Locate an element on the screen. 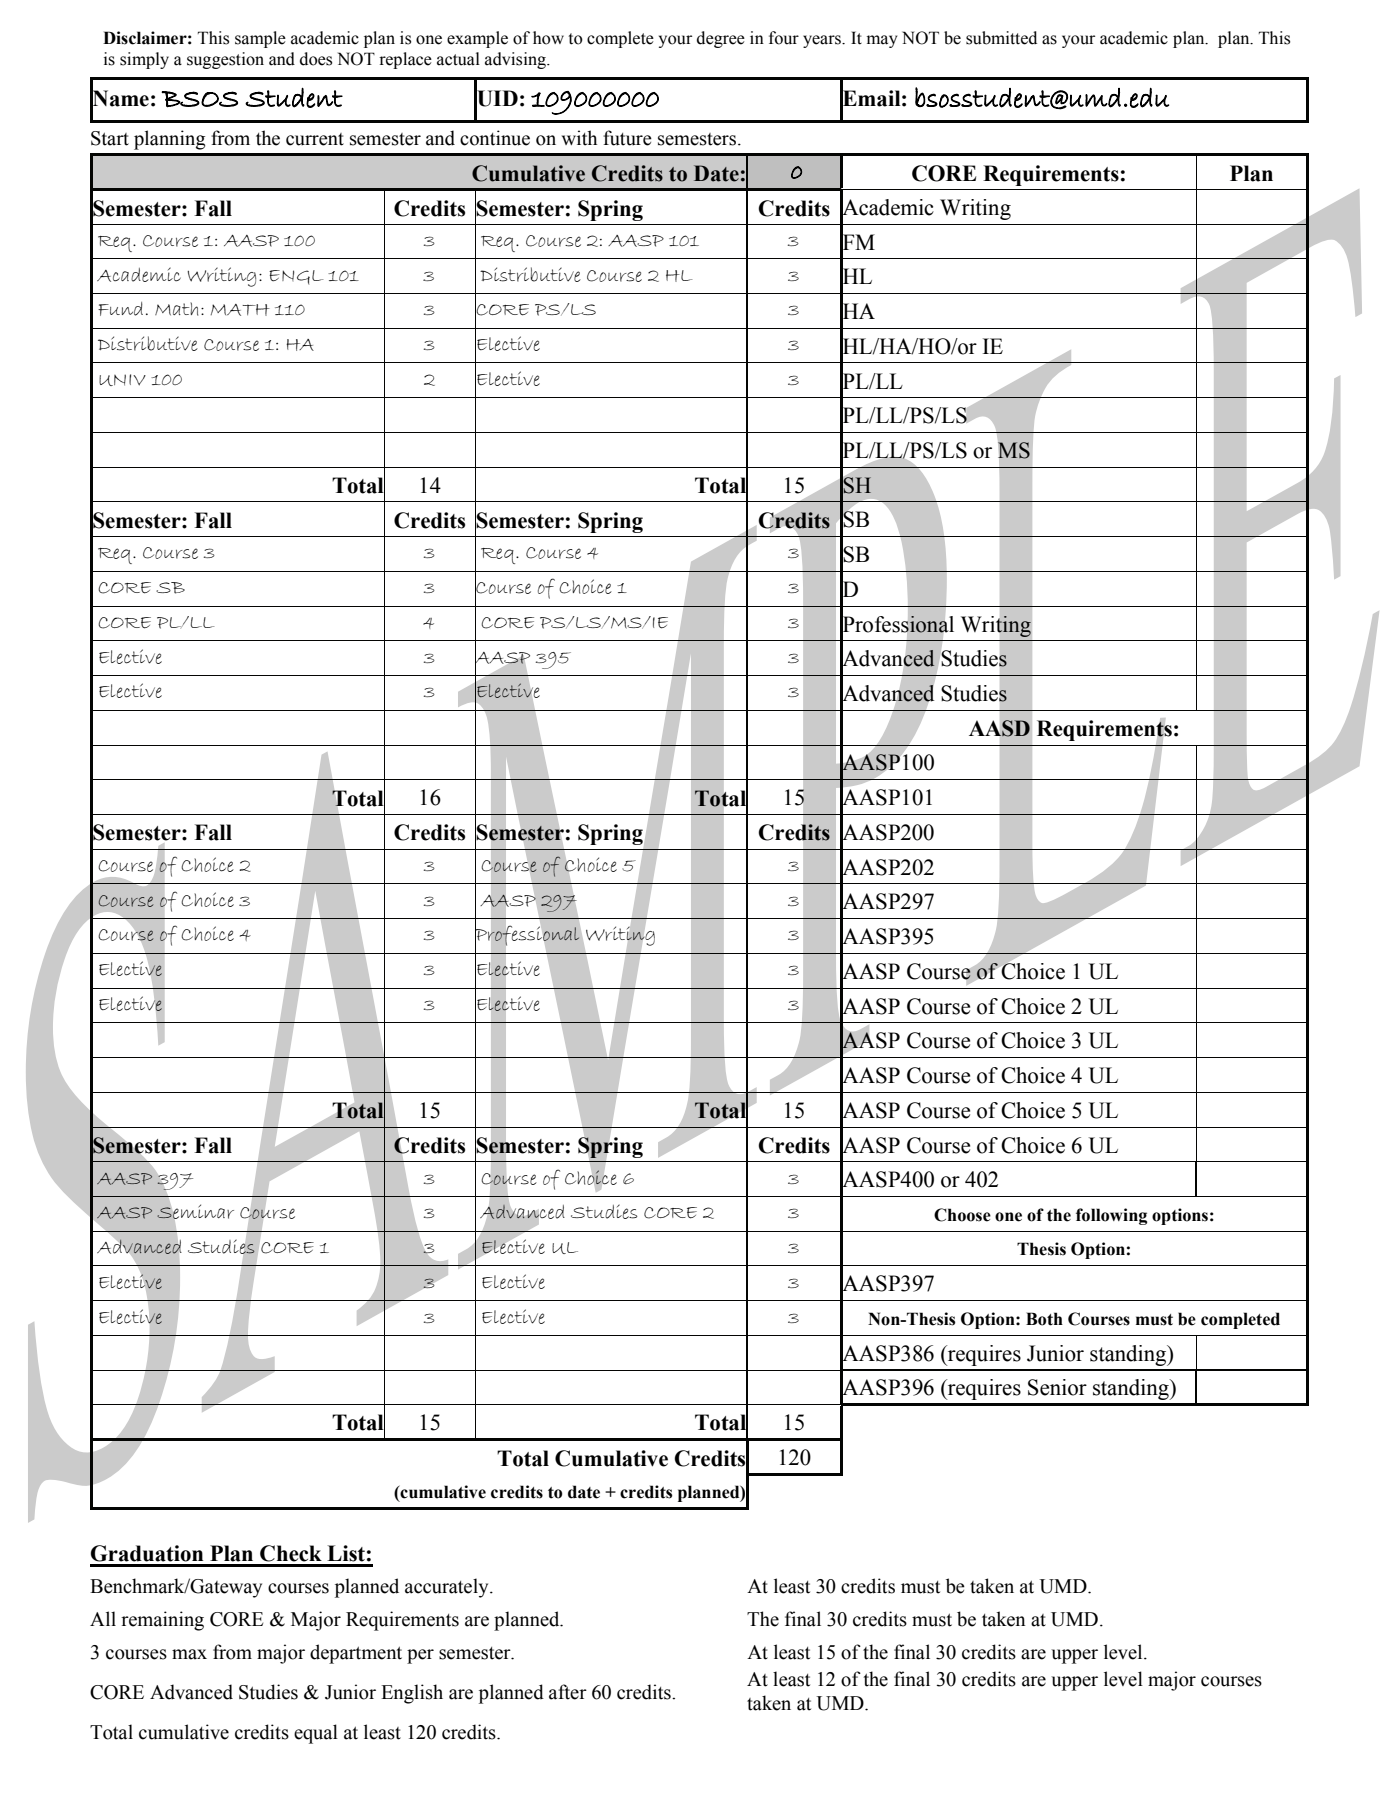  Choose is located at coordinates (962, 1215).
